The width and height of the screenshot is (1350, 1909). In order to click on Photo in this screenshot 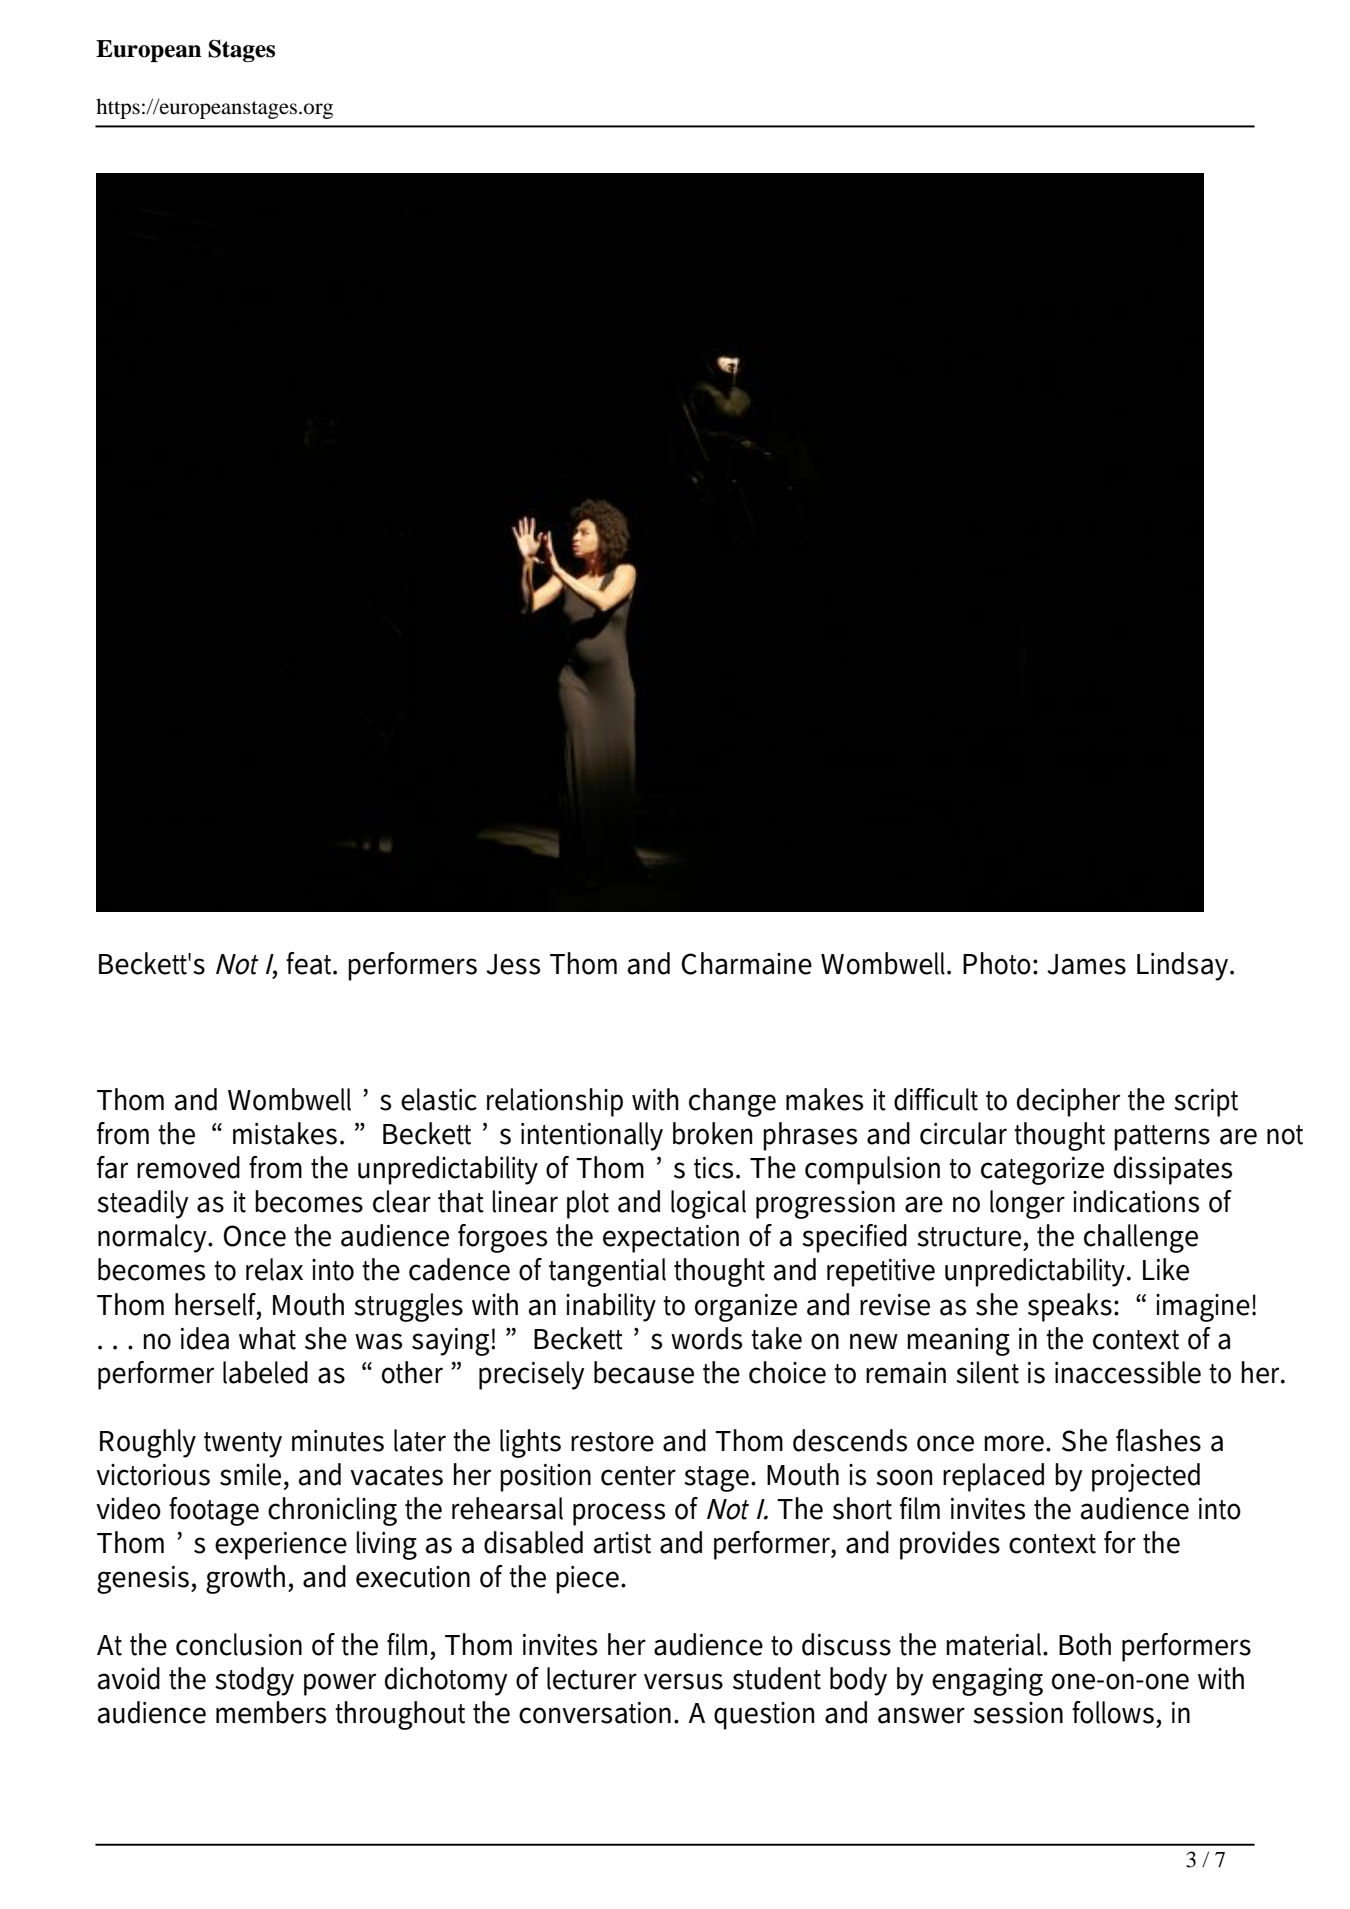, I will do `click(998, 963)`.
